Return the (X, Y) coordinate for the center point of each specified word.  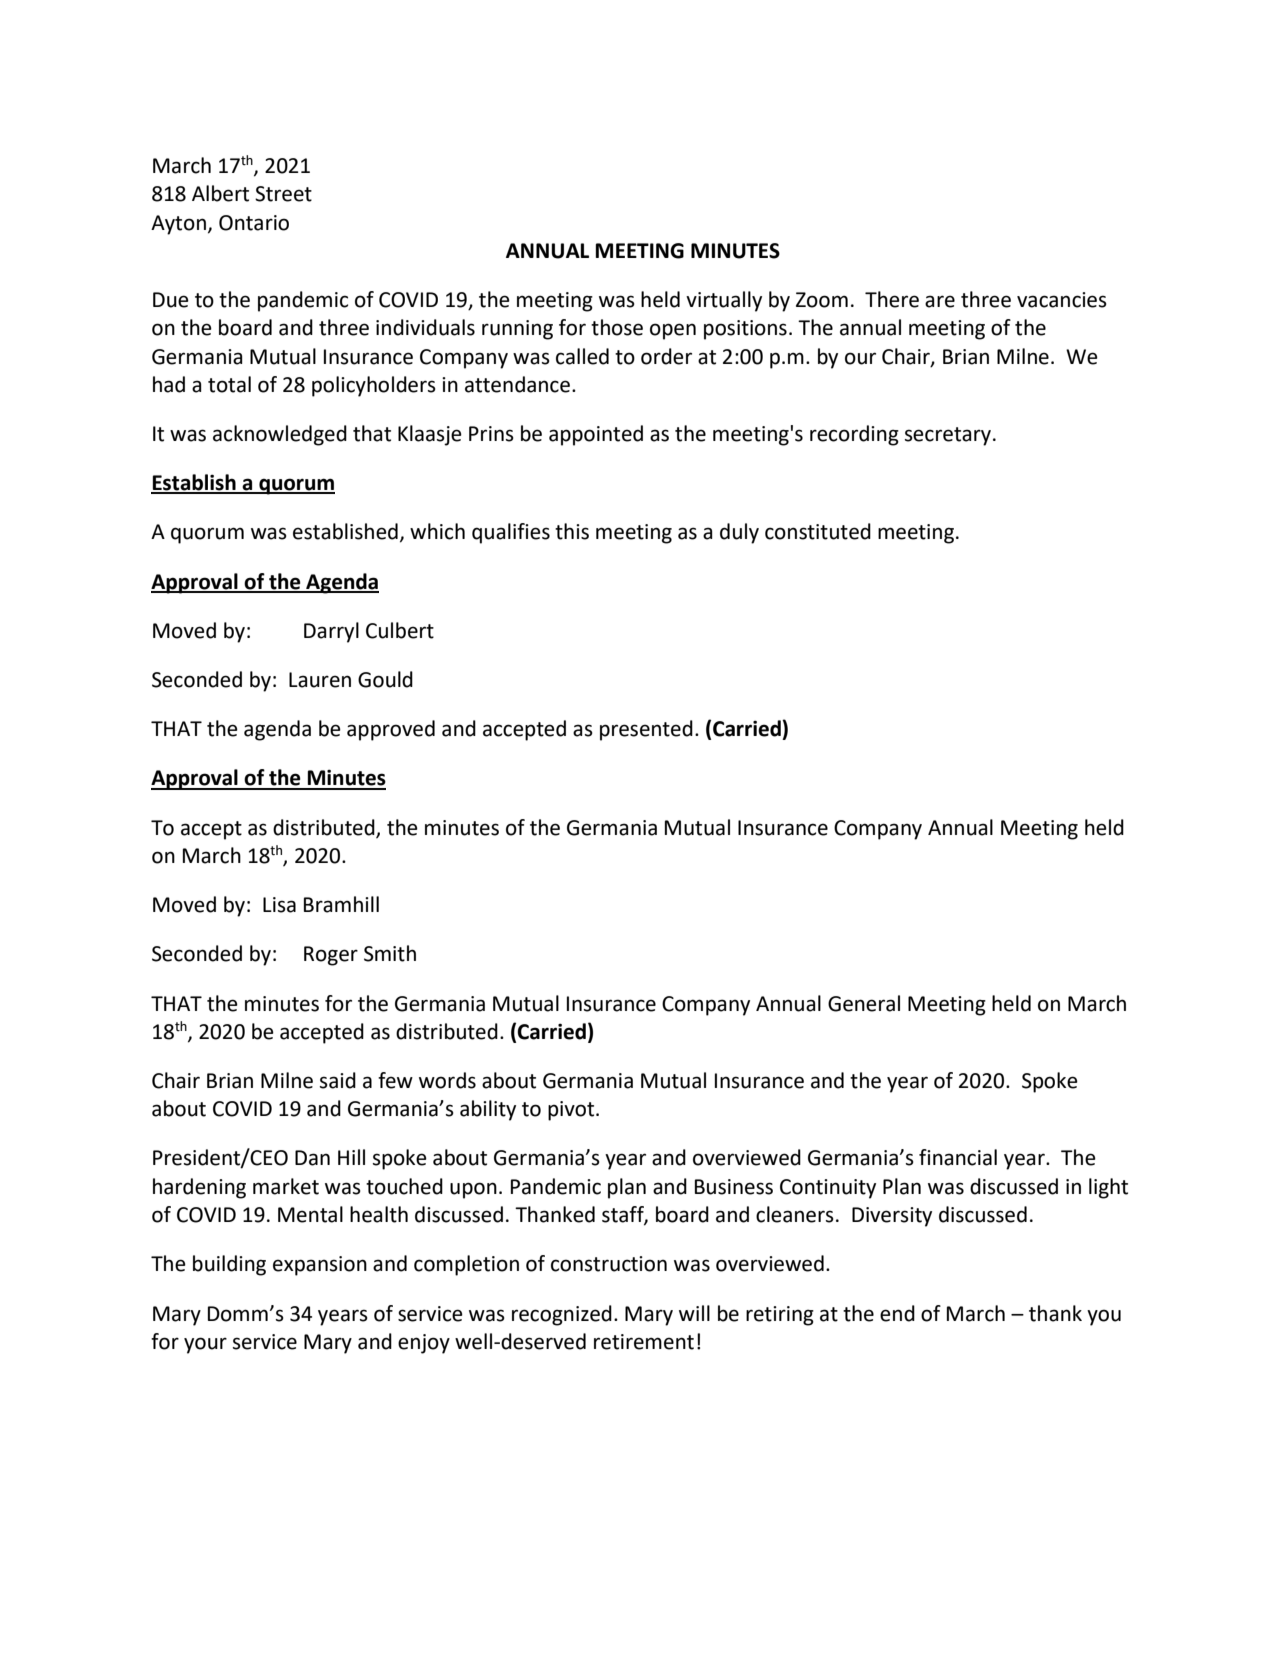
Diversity (892, 1217)
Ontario (254, 223)
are (940, 301)
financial (958, 1157)
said (338, 1080)
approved (391, 730)
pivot (572, 1111)
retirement (644, 1342)
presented (646, 730)
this (572, 531)
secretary (948, 436)
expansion (320, 1266)
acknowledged (280, 435)
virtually (724, 301)
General (864, 1003)
